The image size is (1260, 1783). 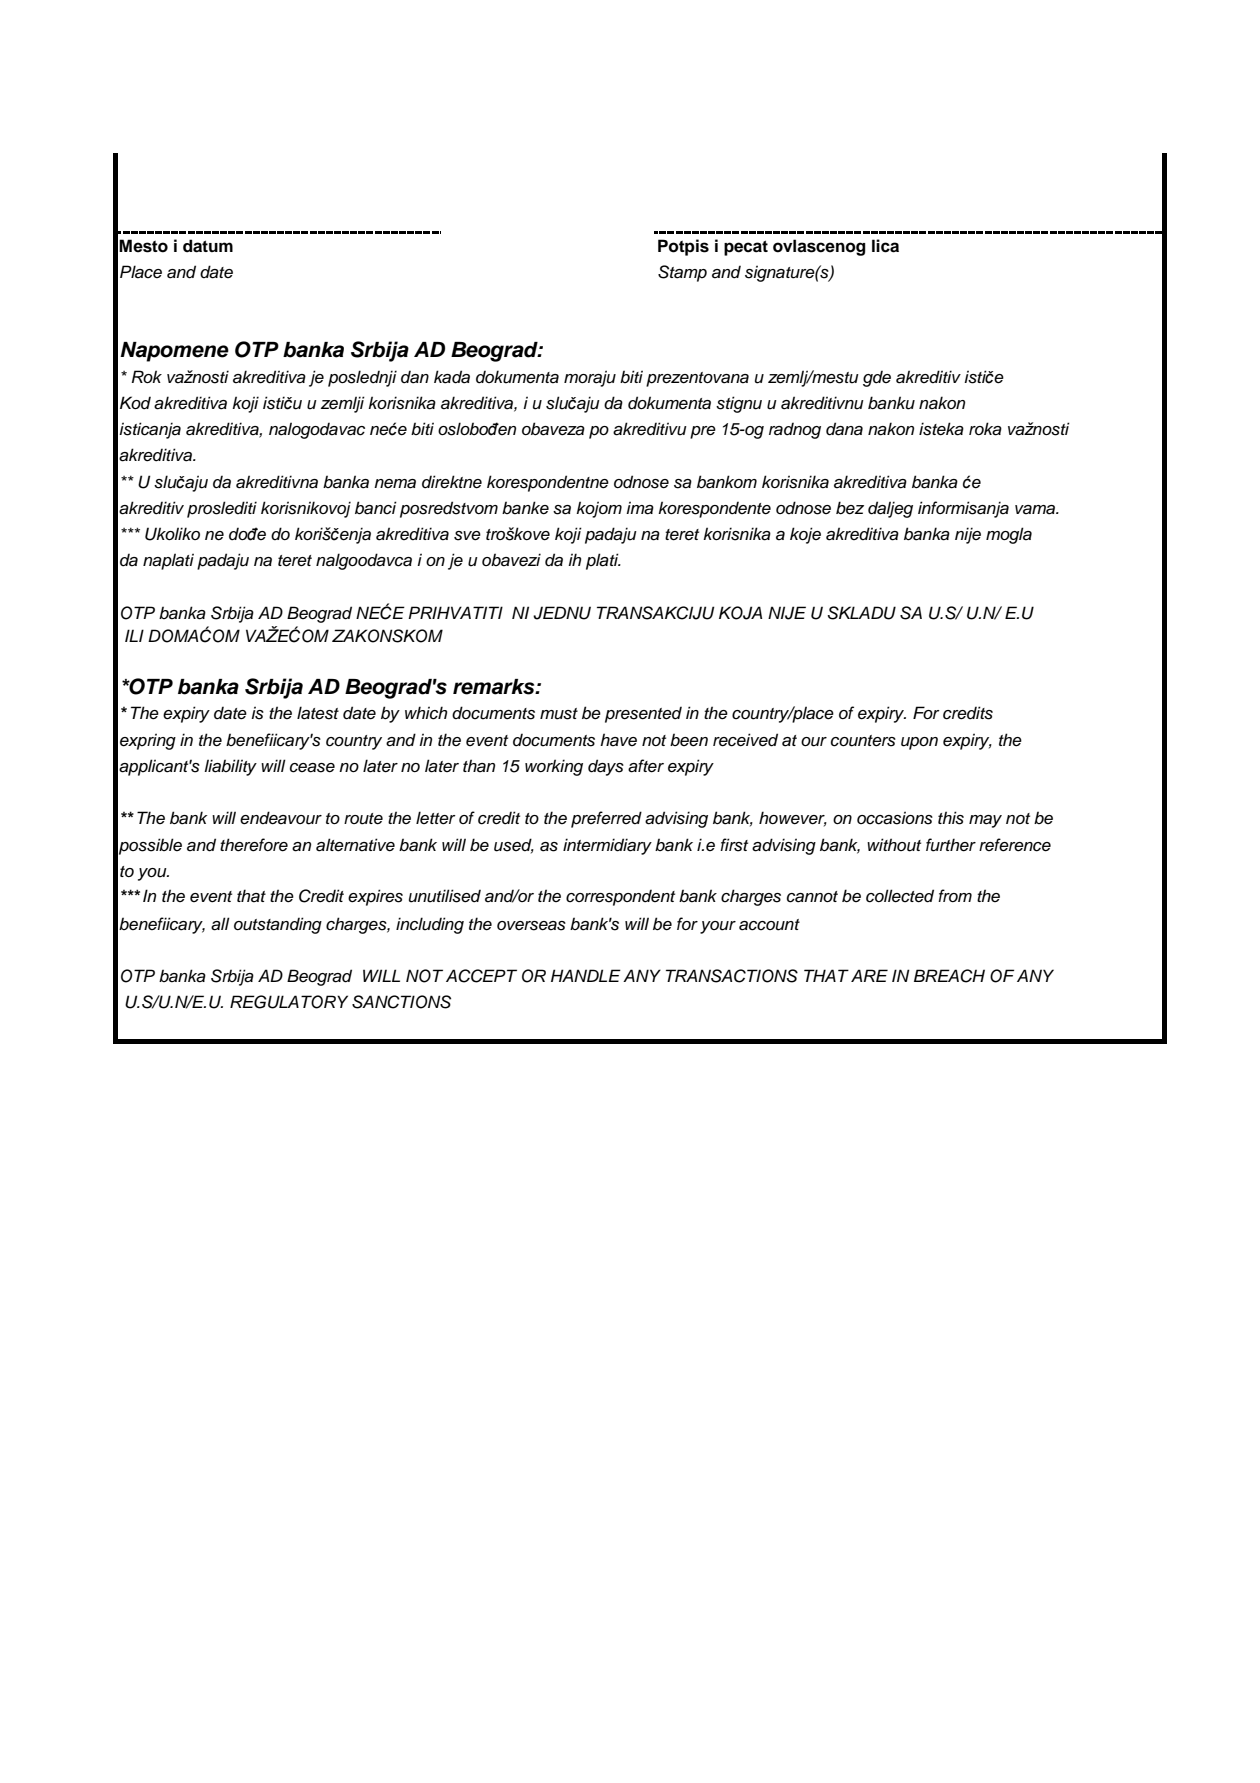 I want to click on datum, so click(x=208, y=246).
